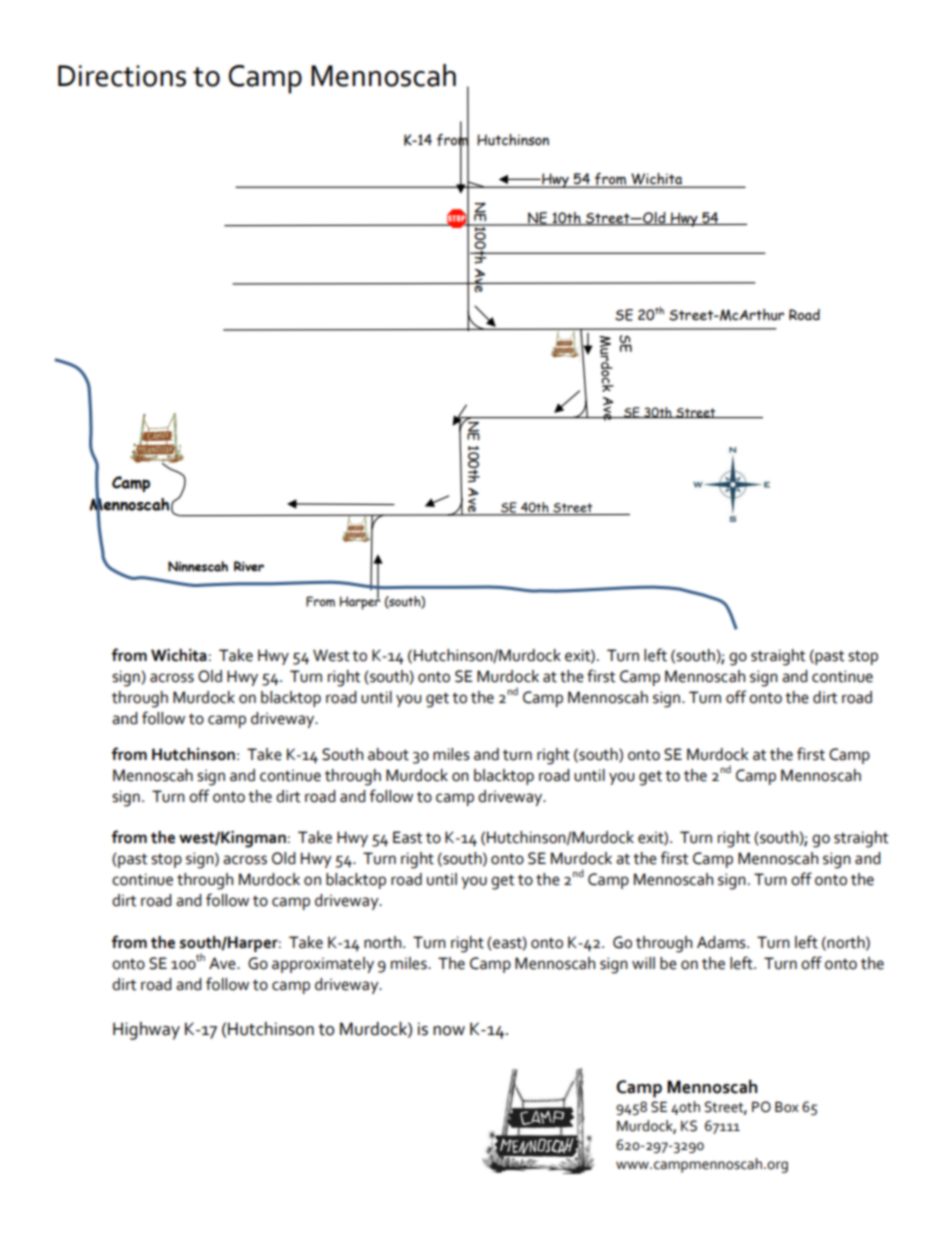  What do you see at coordinates (449, 1031) in the document?
I see `now` at bounding box center [449, 1031].
